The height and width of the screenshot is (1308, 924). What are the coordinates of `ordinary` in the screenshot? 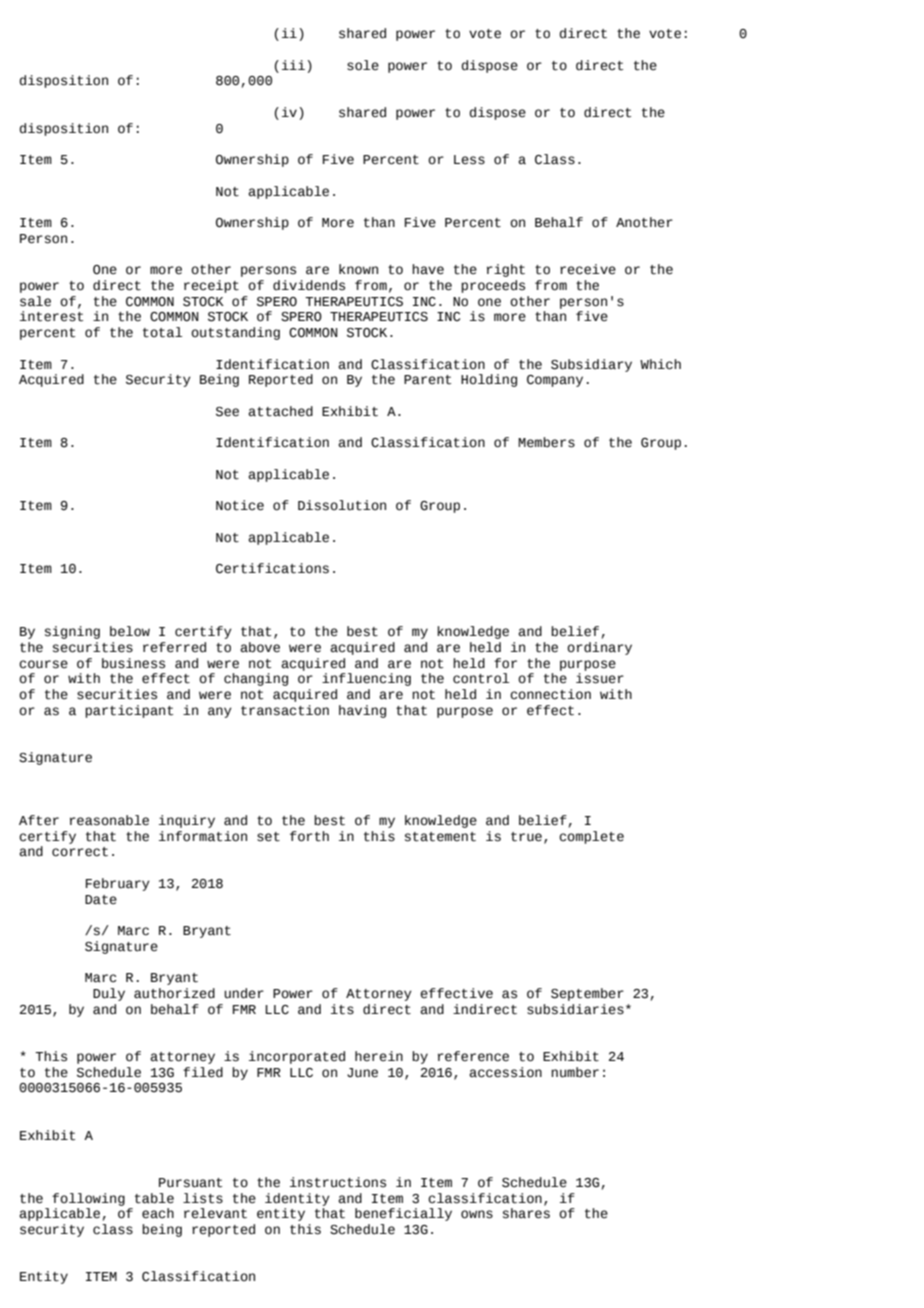 It's located at (599, 648).
